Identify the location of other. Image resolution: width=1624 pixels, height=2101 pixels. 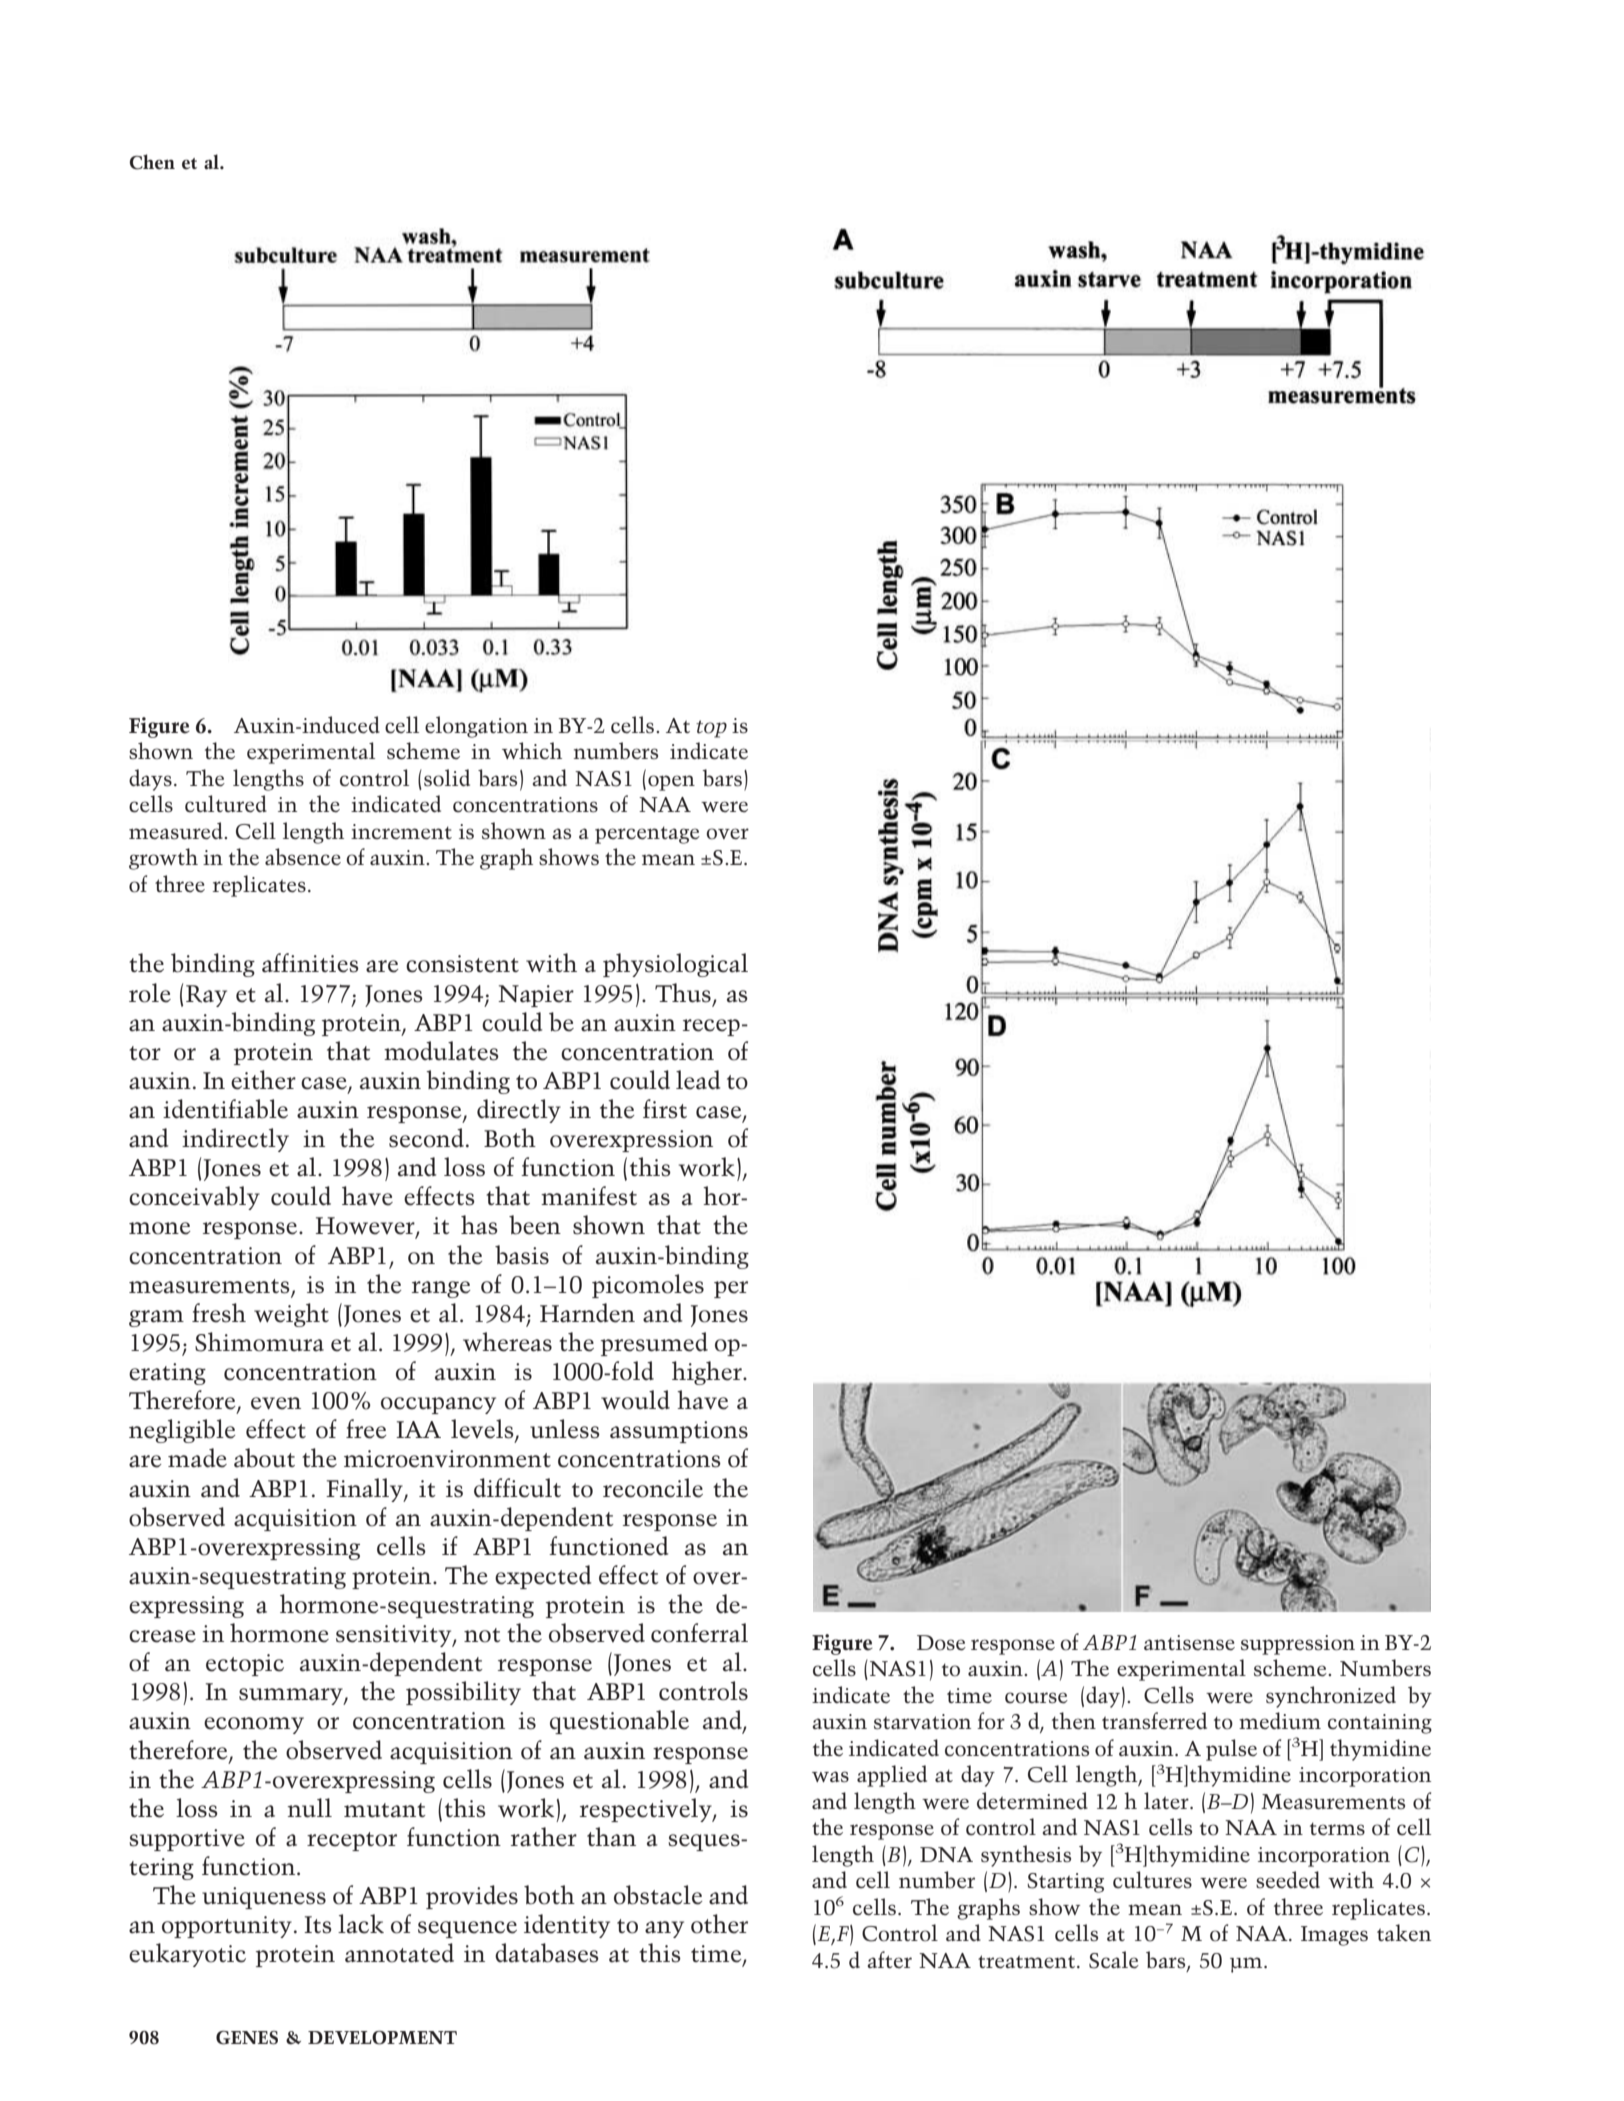
(719, 1924).
